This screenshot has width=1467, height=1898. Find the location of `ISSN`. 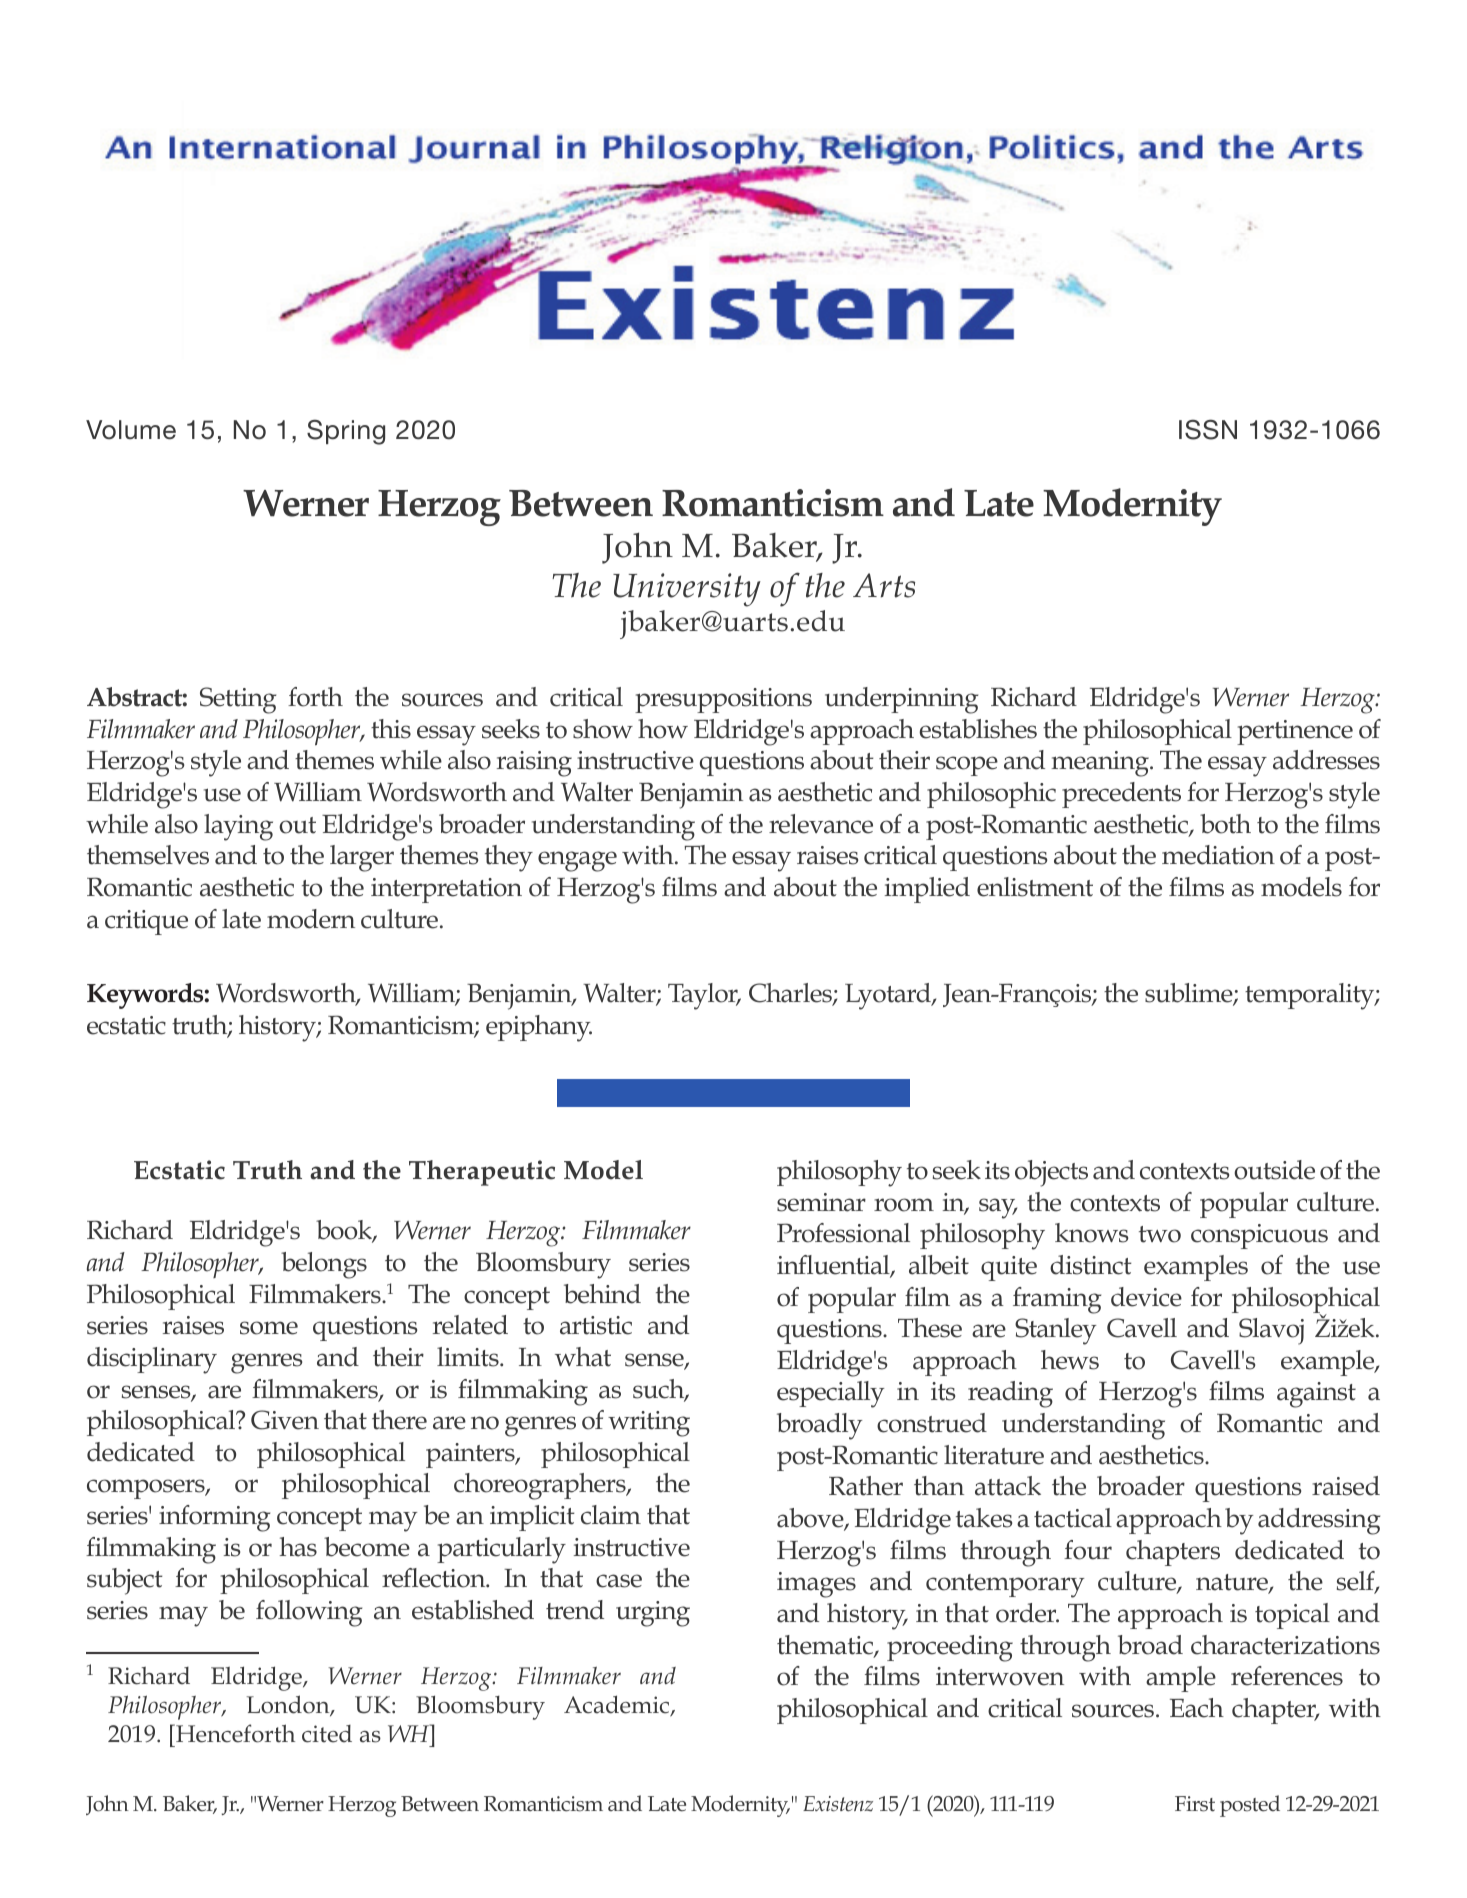

ISSN is located at coordinates (1208, 429).
